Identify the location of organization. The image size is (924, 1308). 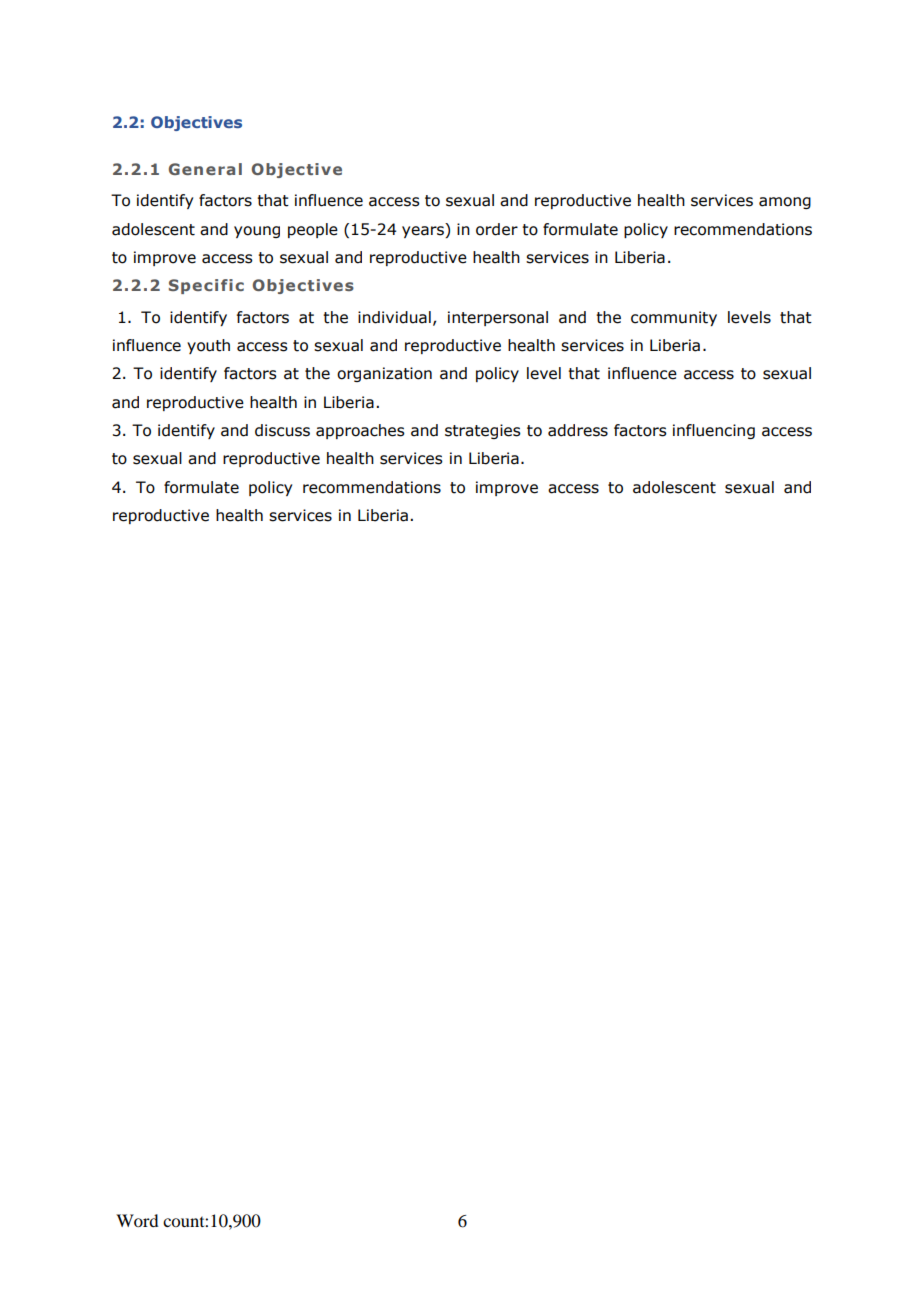
(384, 374).
